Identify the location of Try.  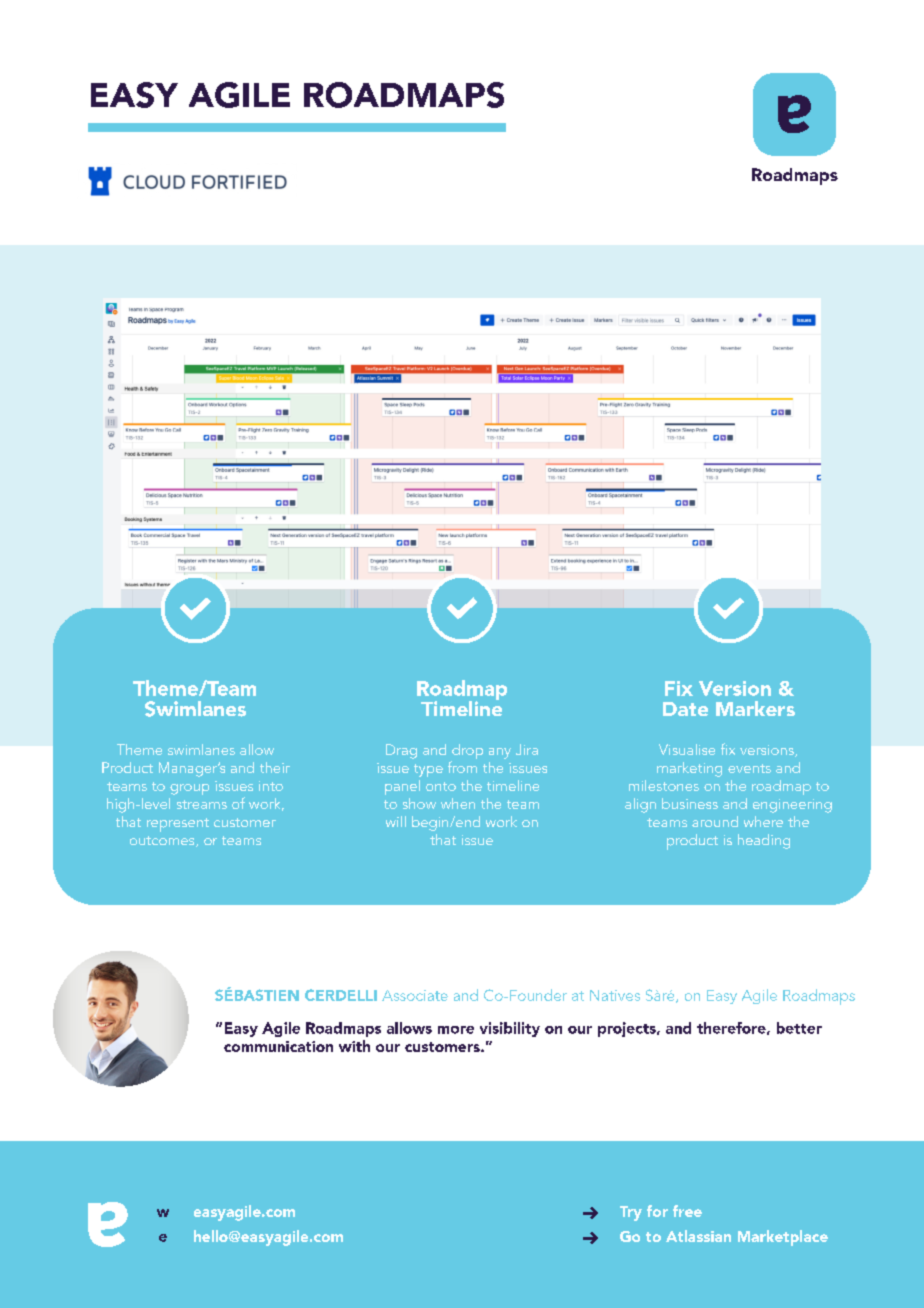
(631, 1213).
